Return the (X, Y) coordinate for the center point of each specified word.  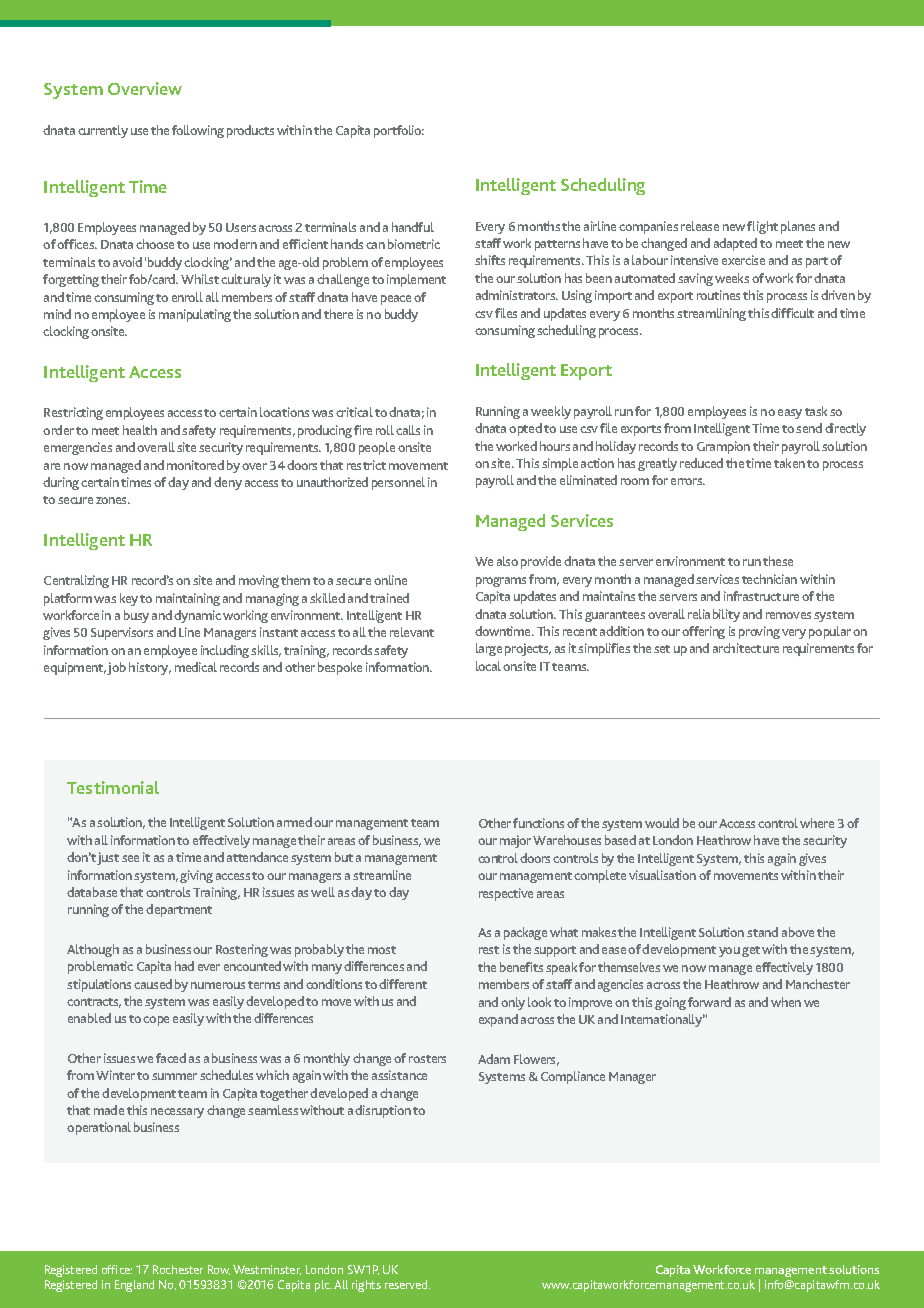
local (488, 666)
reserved (407, 1284)
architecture (746, 648)
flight (762, 227)
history (150, 668)
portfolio (399, 131)
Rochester (178, 1269)
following (198, 131)
